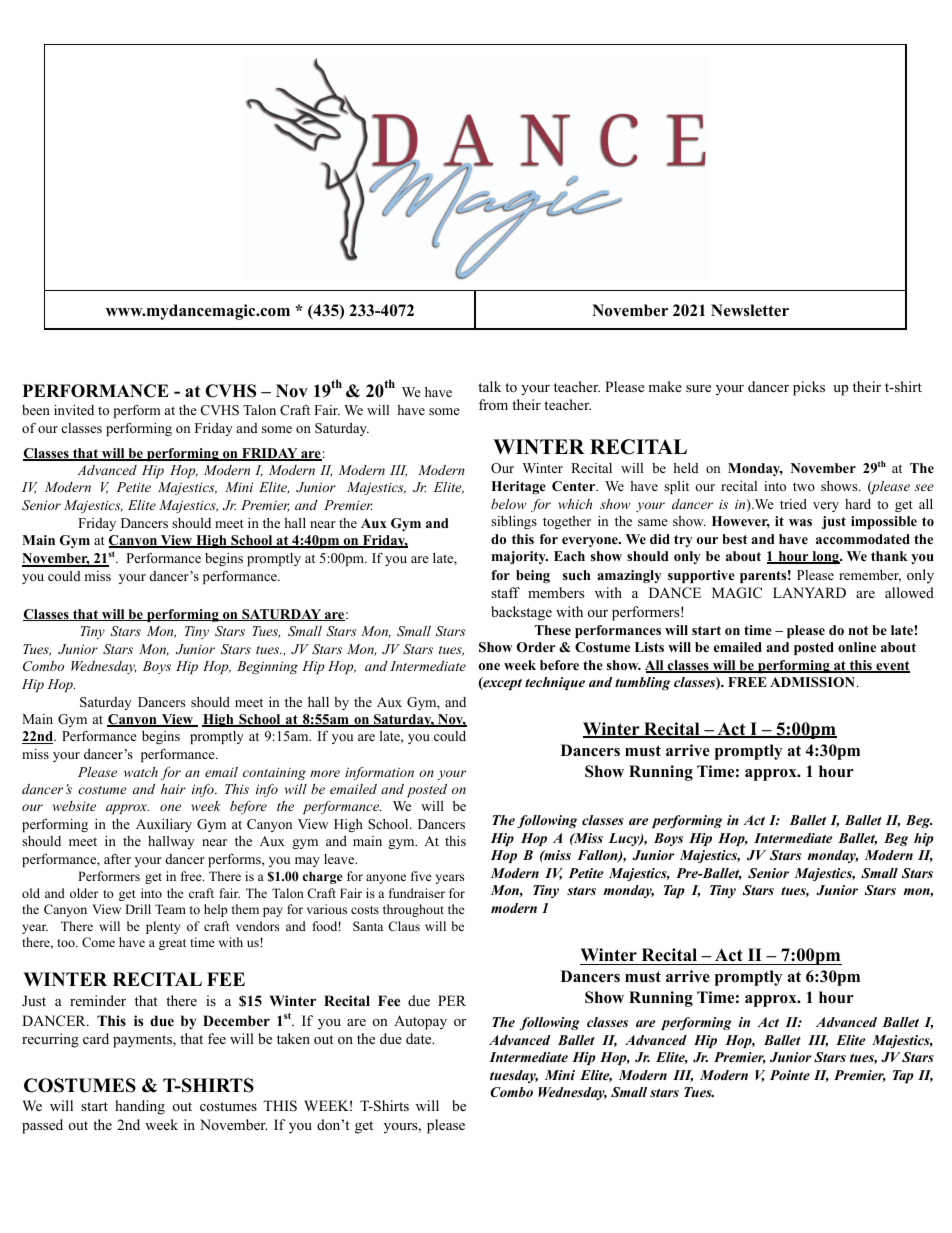 The height and width of the page is (1233, 952). I want to click on Order, so click(536, 647).
